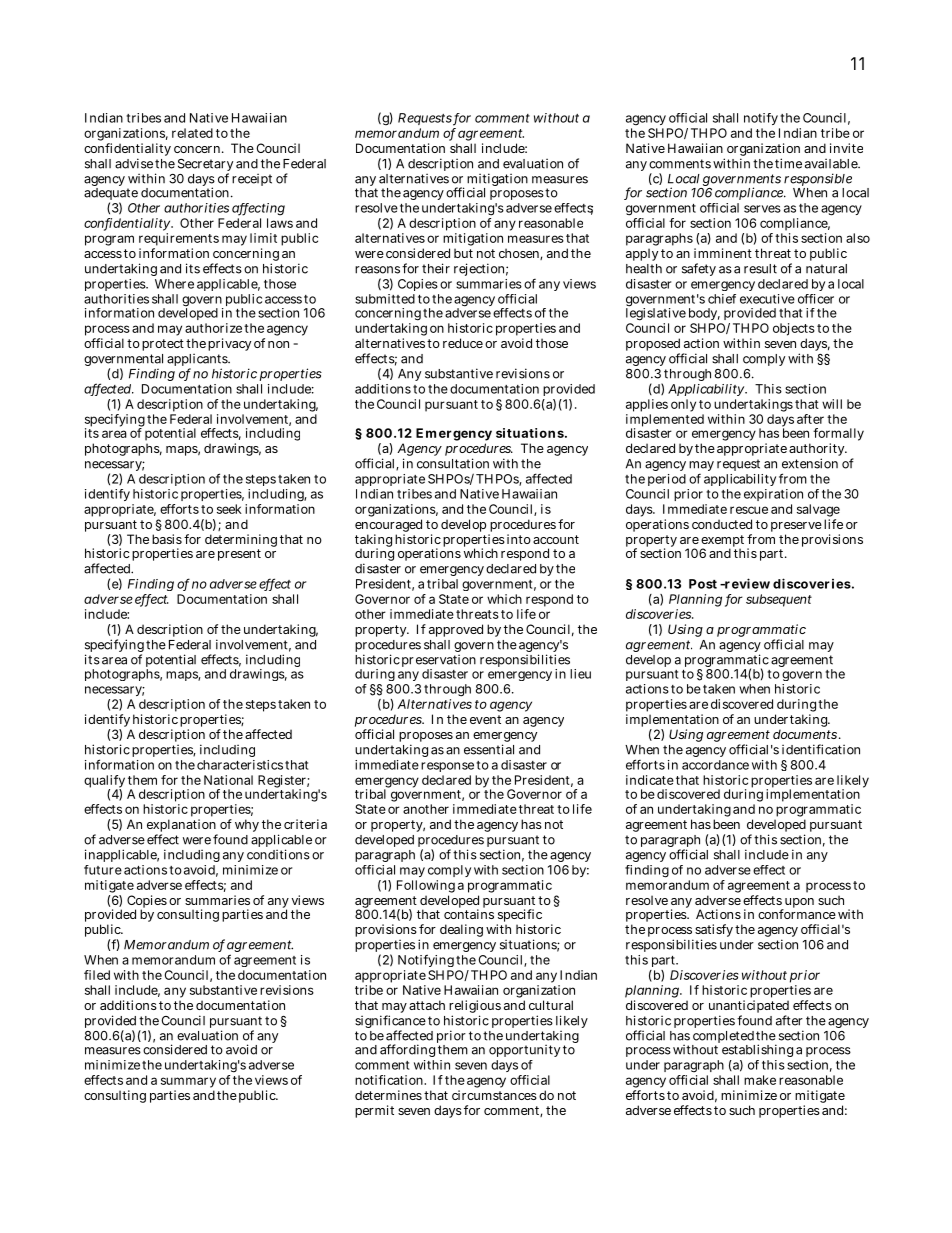  Describe the element at coordinates (447, 767) in the screenshot. I see `response` at that location.
